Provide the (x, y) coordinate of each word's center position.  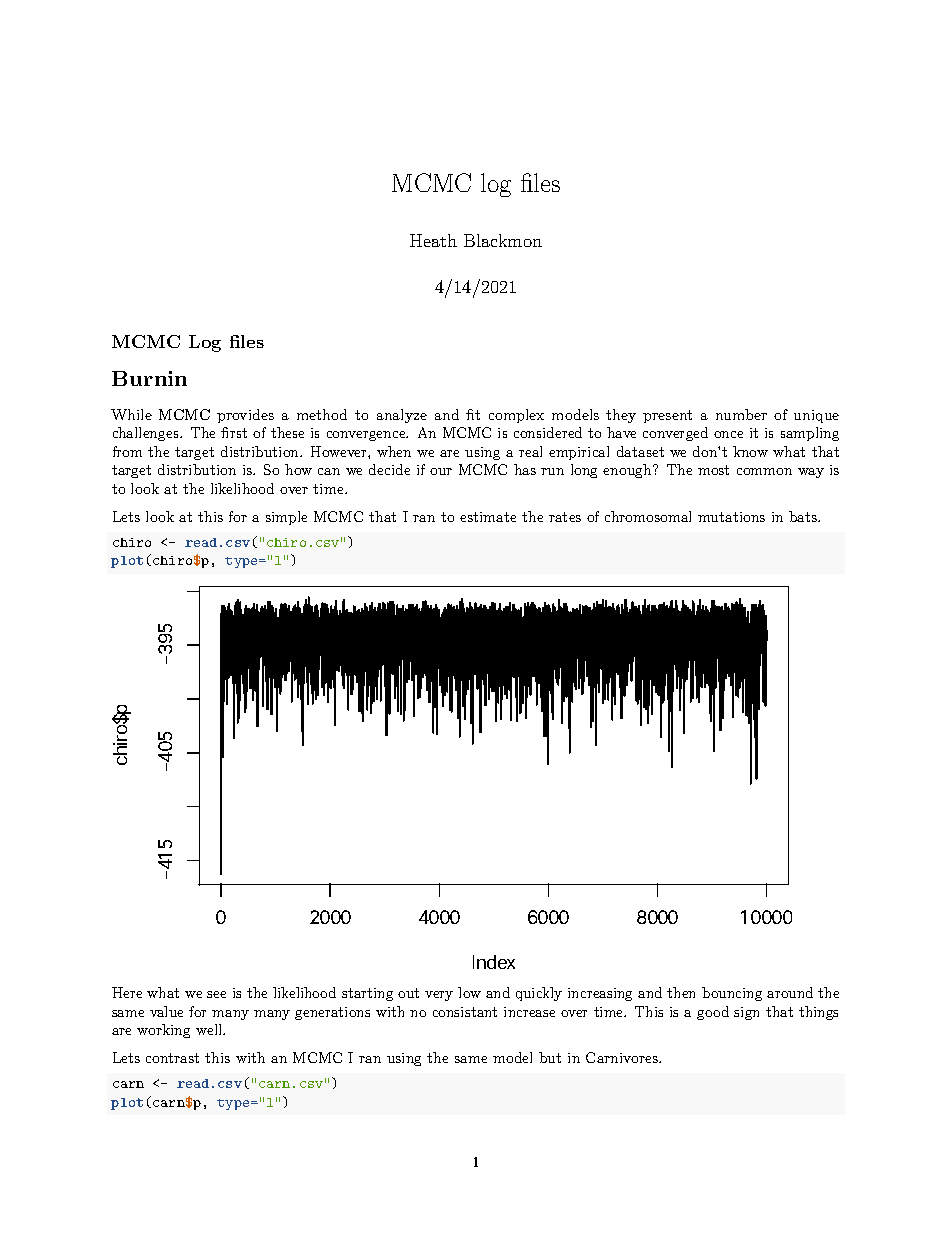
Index (494, 962)
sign (746, 1013)
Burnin (149, 378)
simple (286, 518)
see (216, 994)
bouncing (732, 994)
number (741, 414)
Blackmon (503, 240)
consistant (465, 1012)
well (210, 1029)
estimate (488, 517)
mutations (731, 517)
